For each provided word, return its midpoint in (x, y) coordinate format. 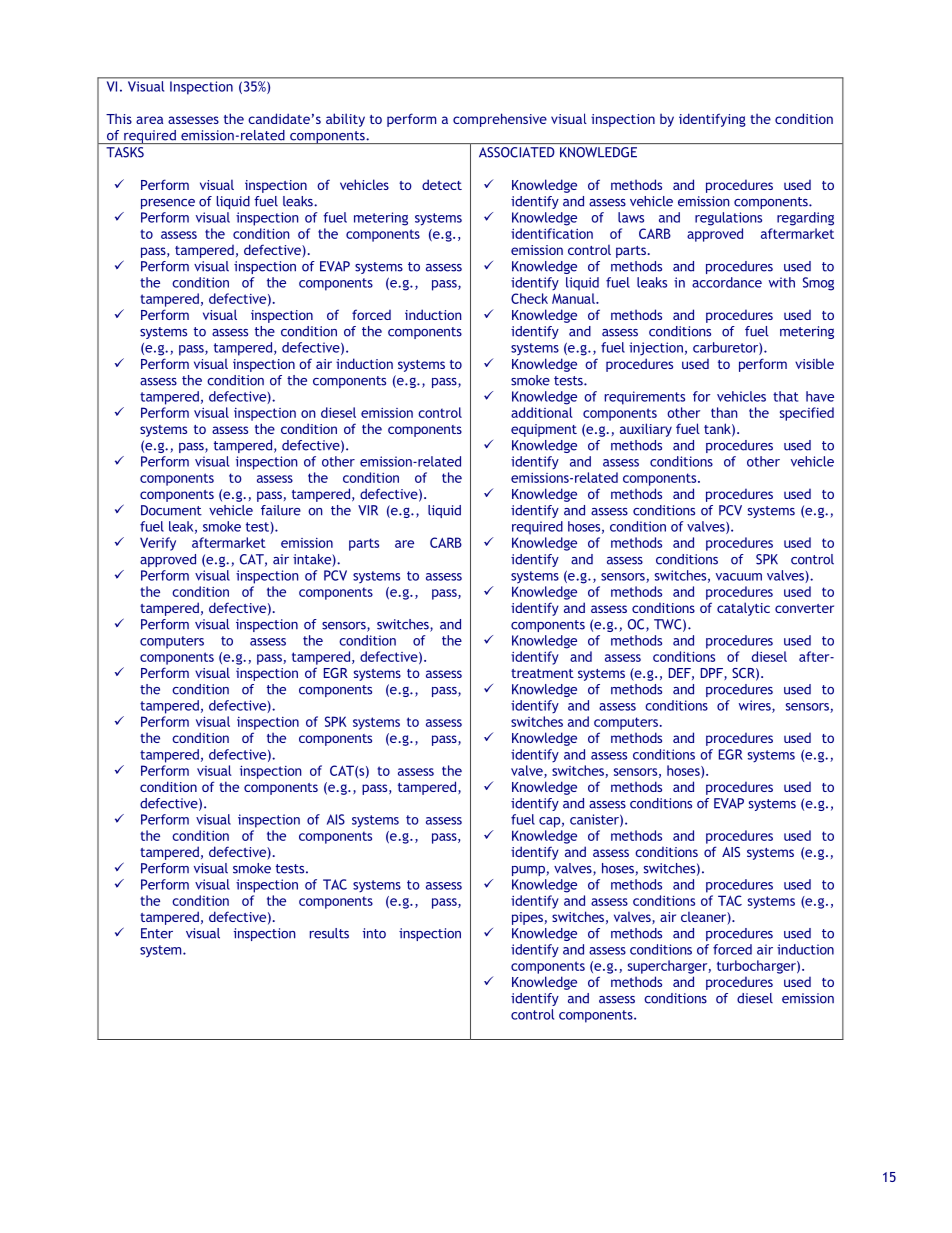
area (149, 120)
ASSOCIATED (516, 152)
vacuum (739, 577)
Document (171, 510)
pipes (527, 918)
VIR (368, 510)
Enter (157, 933)
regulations (728, 219)
